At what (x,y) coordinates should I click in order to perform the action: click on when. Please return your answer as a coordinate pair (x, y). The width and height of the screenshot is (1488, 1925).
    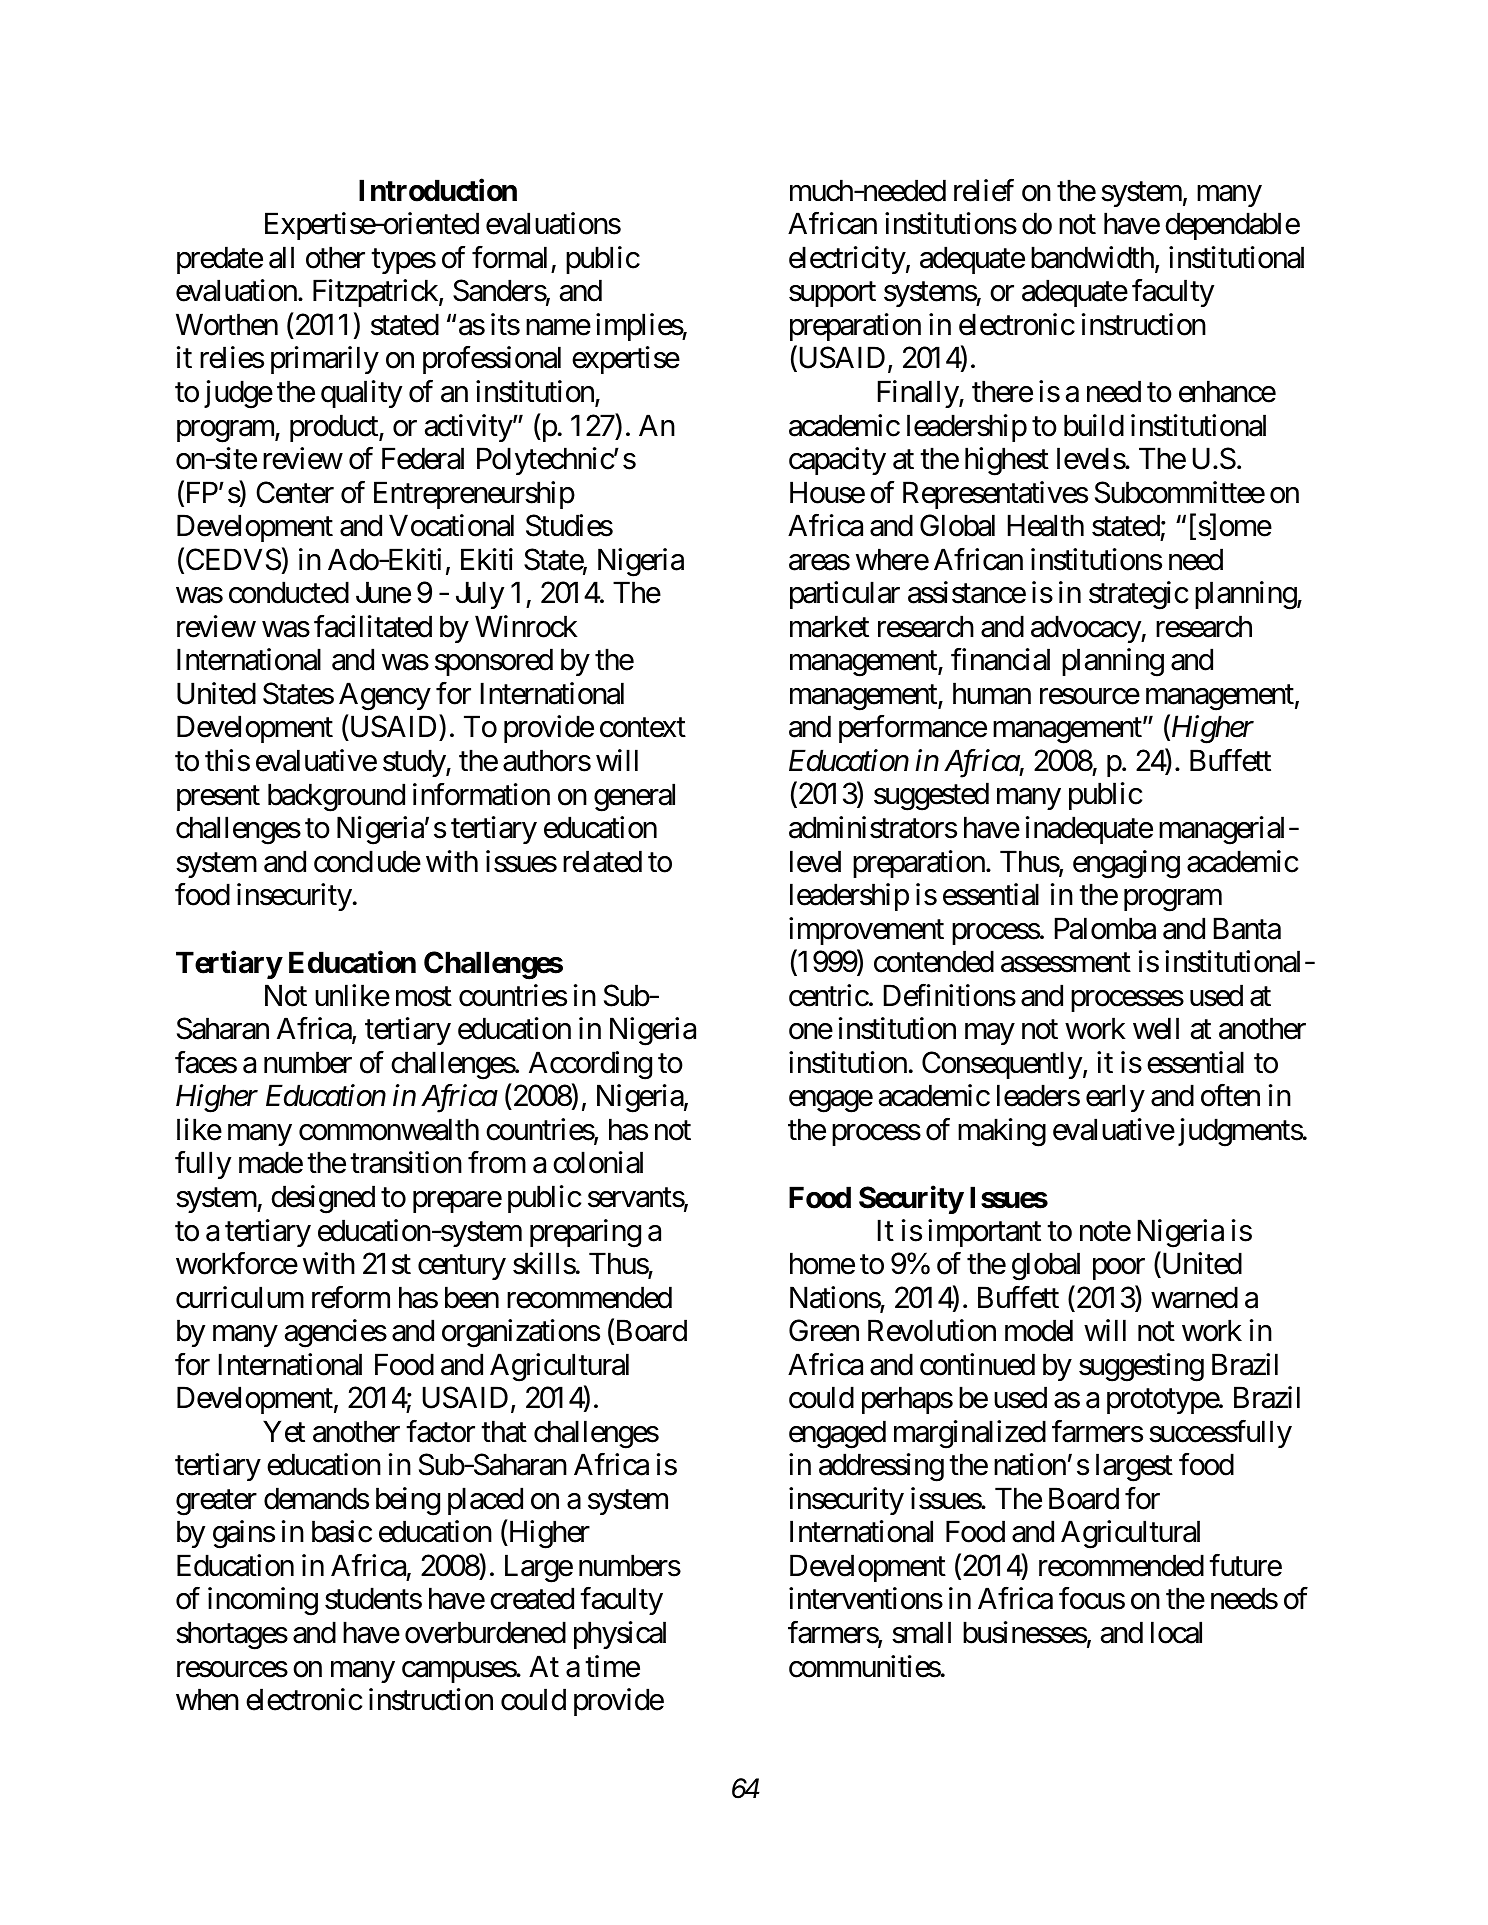
    Looking at the image, I should click on (207, 1699).
